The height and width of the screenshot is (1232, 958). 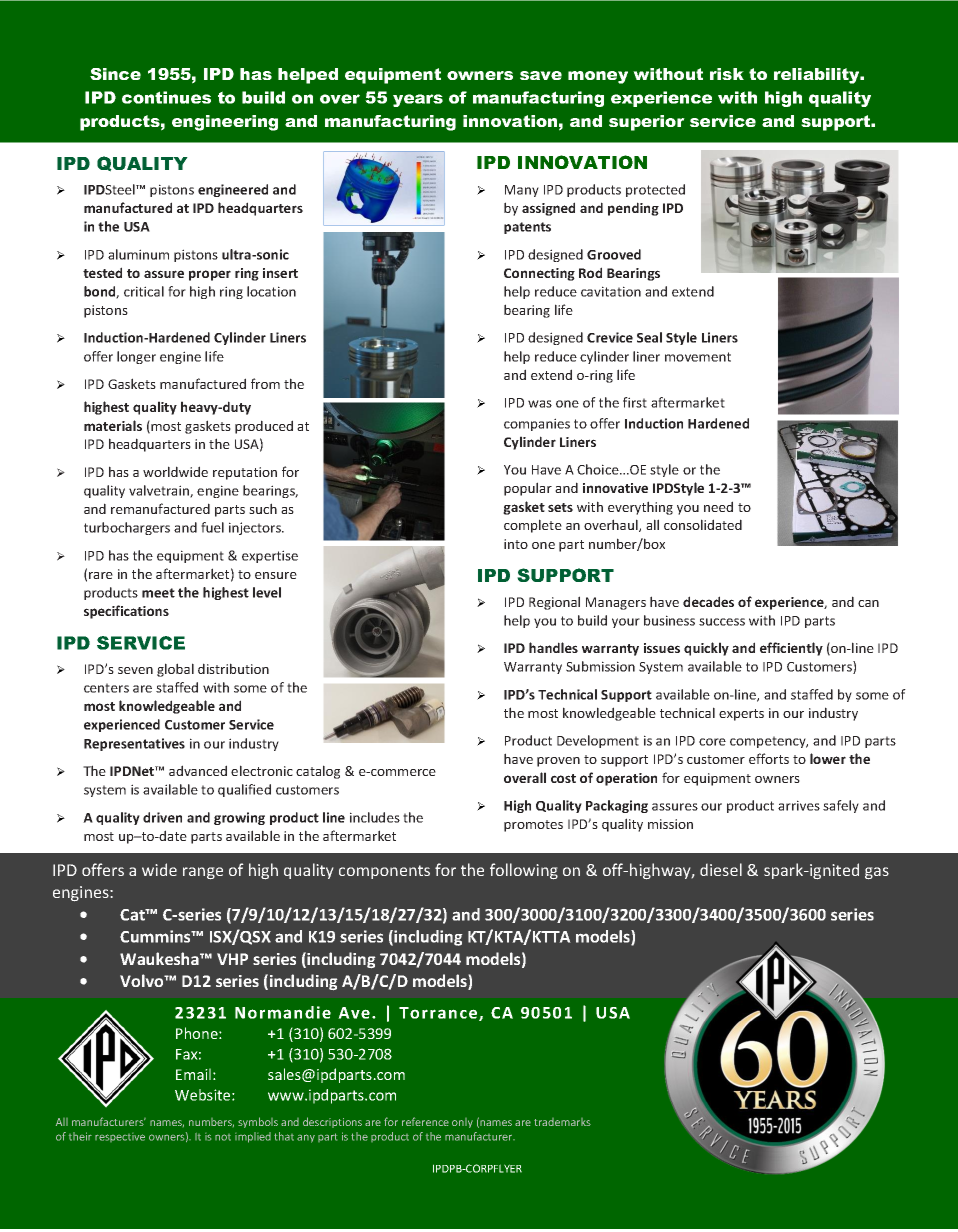 What do you see at coordinates (727, 74) in the screenshot?
I see `risk` at bounding box center [727, 74].
